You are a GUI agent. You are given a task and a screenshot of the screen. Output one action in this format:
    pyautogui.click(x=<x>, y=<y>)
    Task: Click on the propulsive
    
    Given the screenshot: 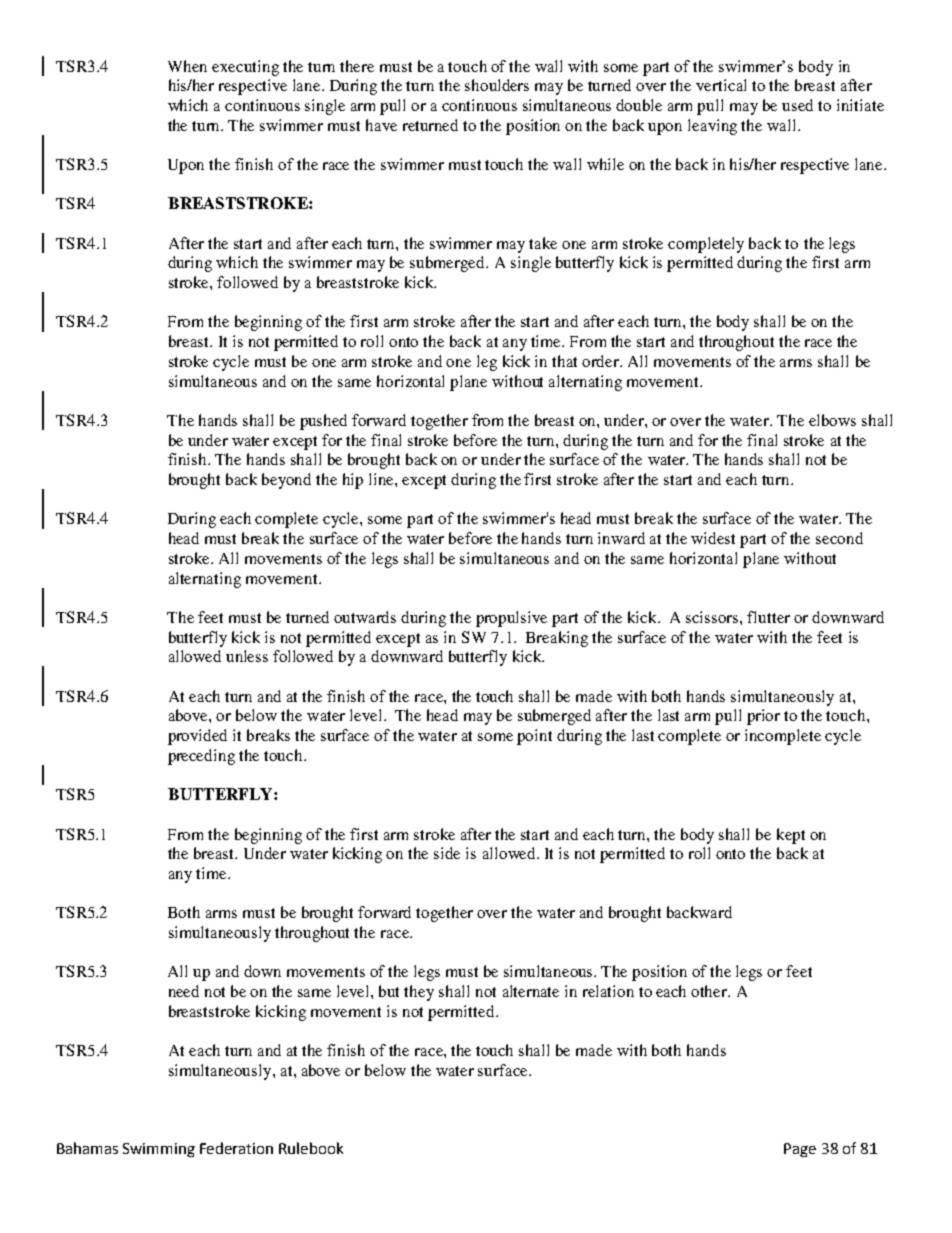 What is the action you would take?
    pyautogui.click(x=511, y=619)
